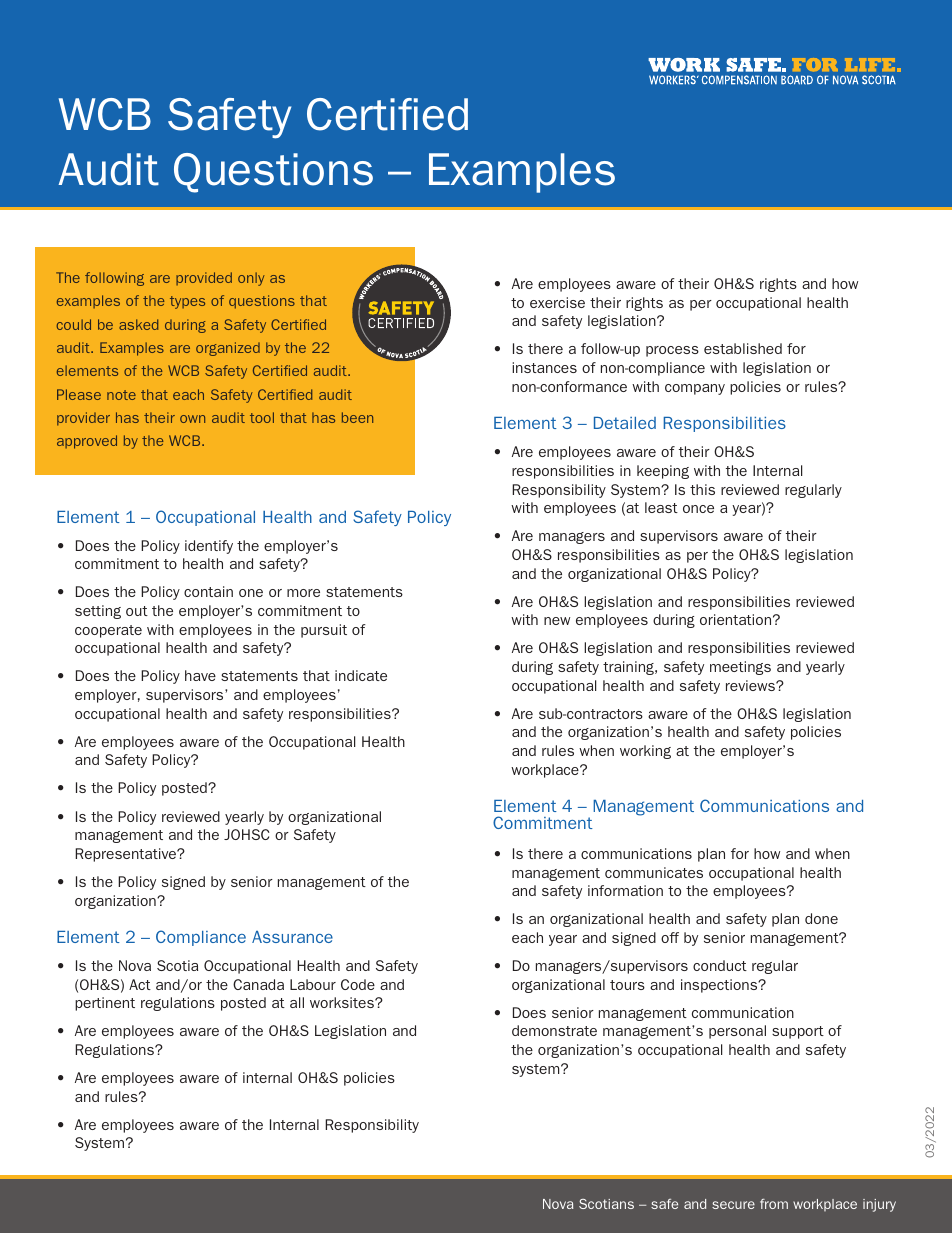 This document has width=952, height=1233. Describe the element at coordinates (361, 675) in the document. I see `indicate` at that location.
